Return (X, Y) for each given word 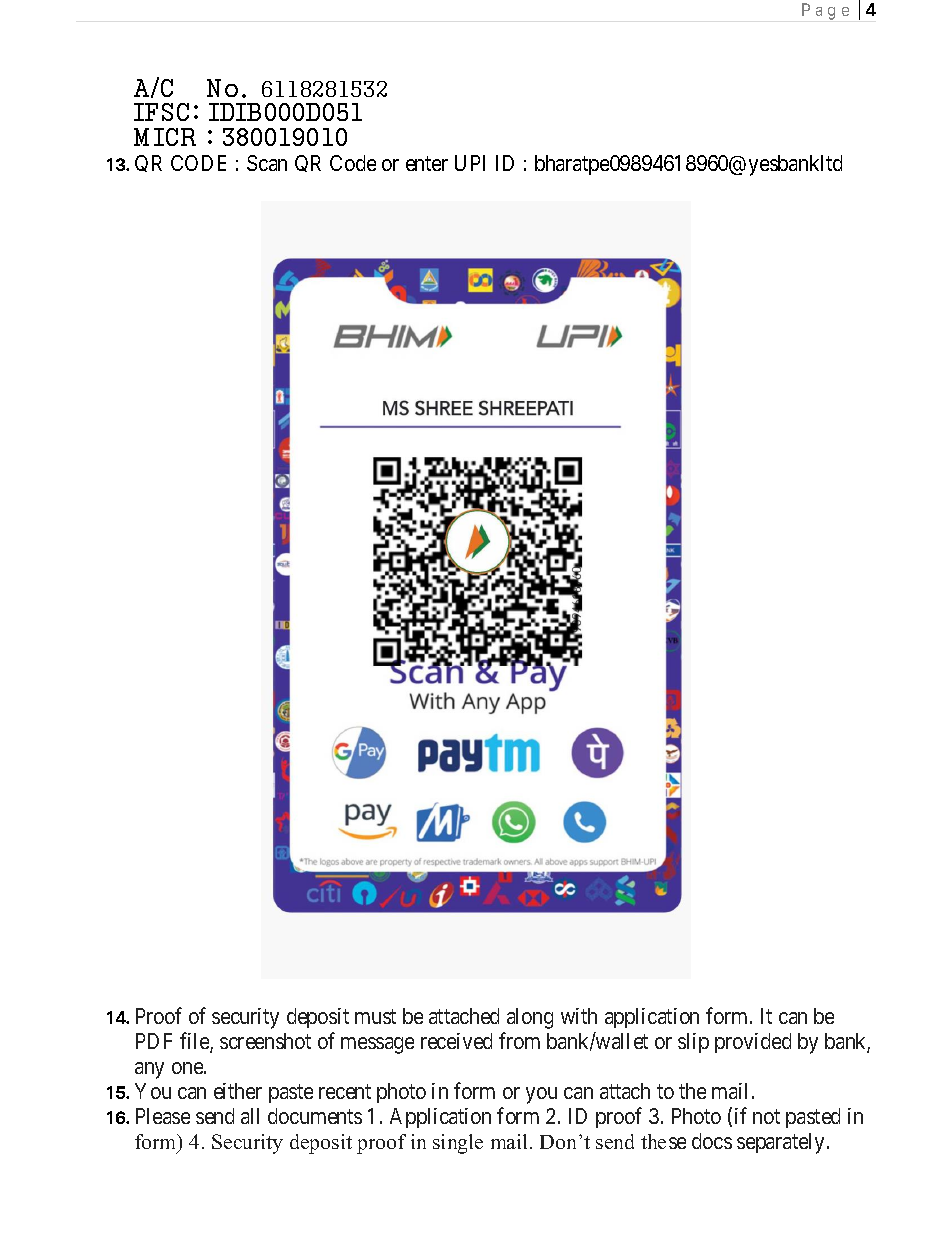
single (458, 1144)
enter (427, 163)
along (530, 1018)
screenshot (265, 1041)
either (238, 1091)
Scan (267, 163)
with (579, 1016)
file (195, 1042)
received (456, 1041)
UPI (470, 163)
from (519, 1040)
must (375, 1016)
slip (693, 1043)
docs (712, 1141)
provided (753, 1043)
